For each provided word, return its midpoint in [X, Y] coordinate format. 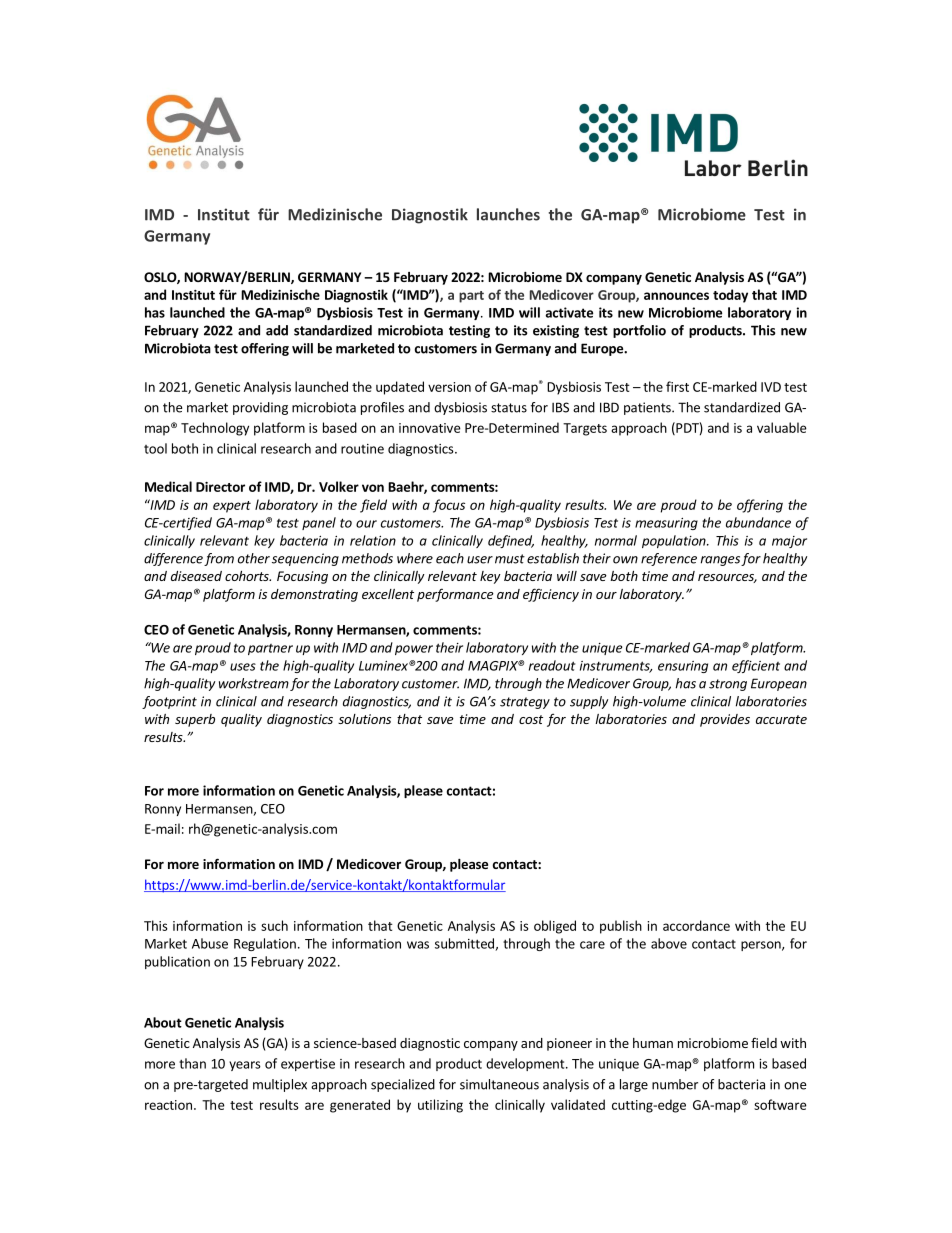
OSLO [161, 278]
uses [243, 667]
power [414, 650]
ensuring [683, 667]
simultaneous [499, 1084]
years [245, 1066]
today [730, 296]
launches [508, 214]
